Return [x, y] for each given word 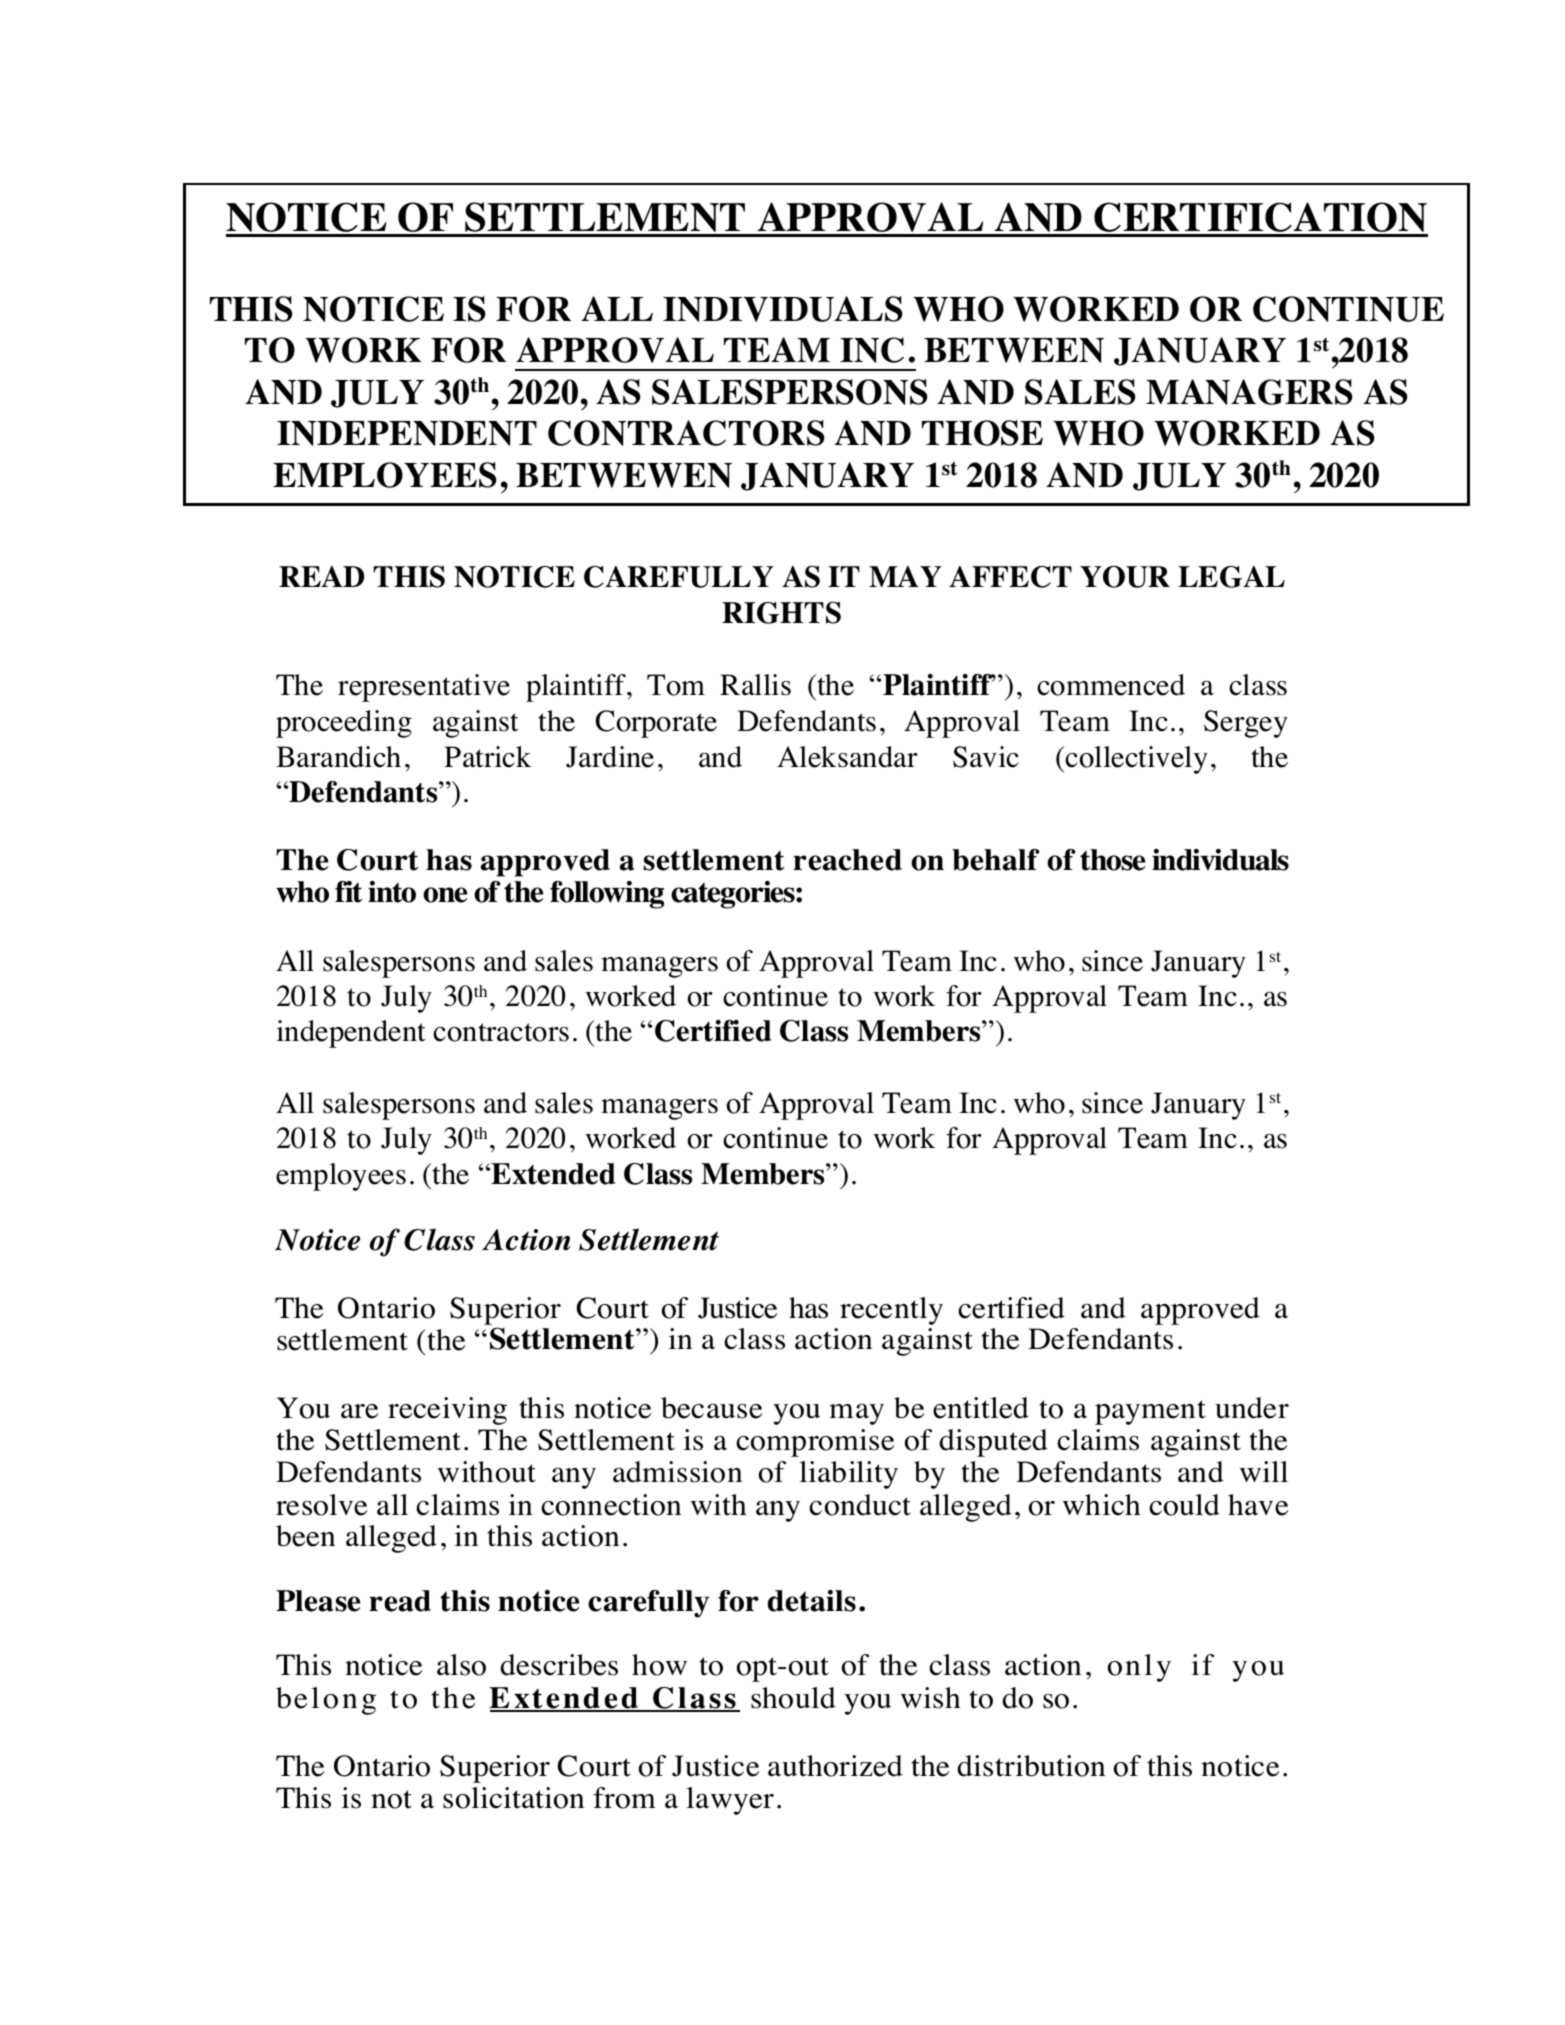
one [445, 895]
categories [734, 895]
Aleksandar [847, 757]
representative [424, 688]
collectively [1136, 760]
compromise [815, 1443]
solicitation [513, 1798]
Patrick [487, 757]
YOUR [1125, 577]
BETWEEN [1014, 350]
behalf [996, 860]
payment [1150, 1412]
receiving [447, 1411]
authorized [835, 1766]
